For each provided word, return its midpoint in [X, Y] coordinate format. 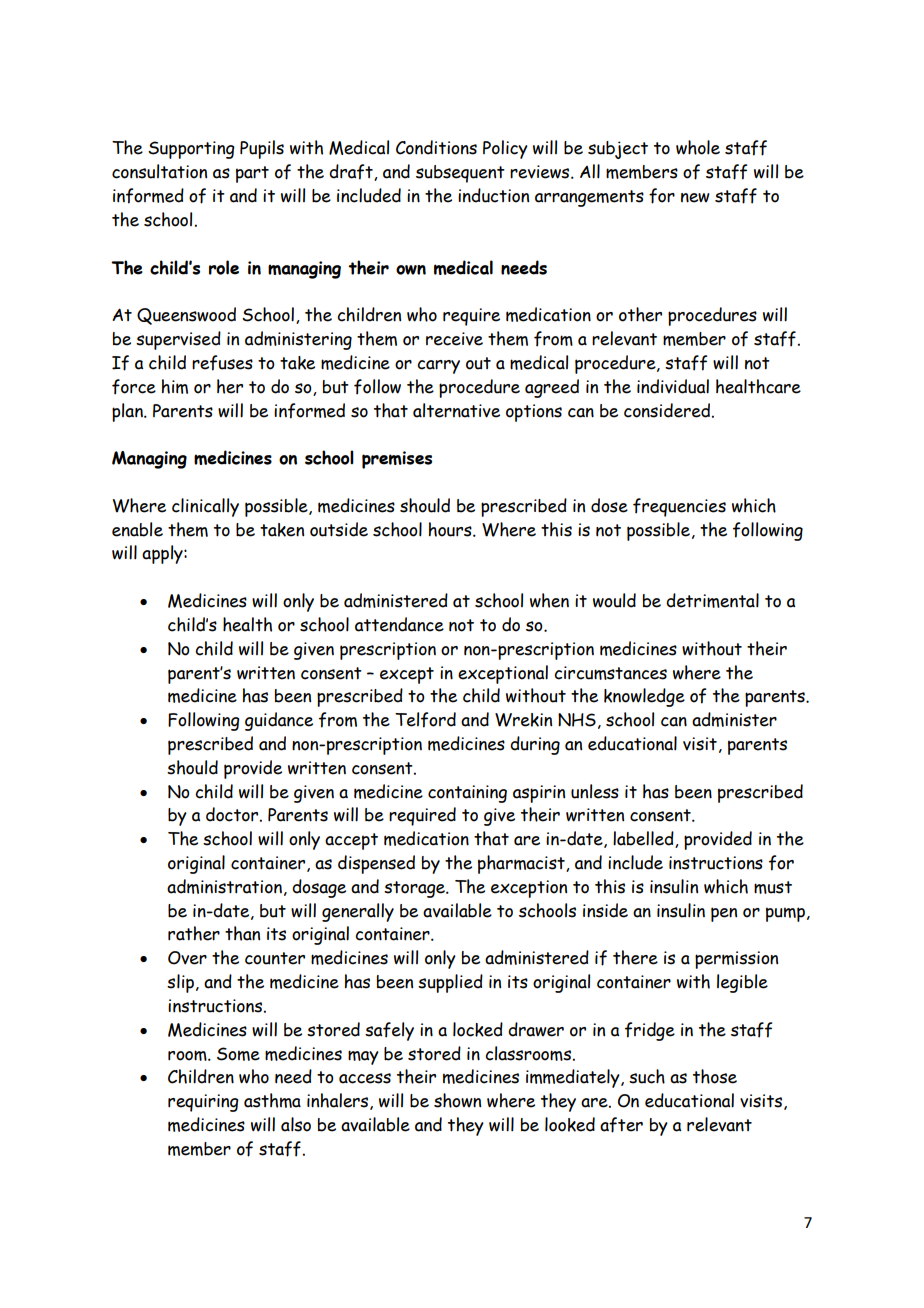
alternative [456, 410]
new [695, 198]
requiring [203, 1103]
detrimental [712, 600]
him [175, 386]
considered [667, 410]
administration [224, 886]
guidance [279, 721]
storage [416, 889]
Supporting [191, 150]
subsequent [460, 174]
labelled [644, 839]
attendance [399, 624]
